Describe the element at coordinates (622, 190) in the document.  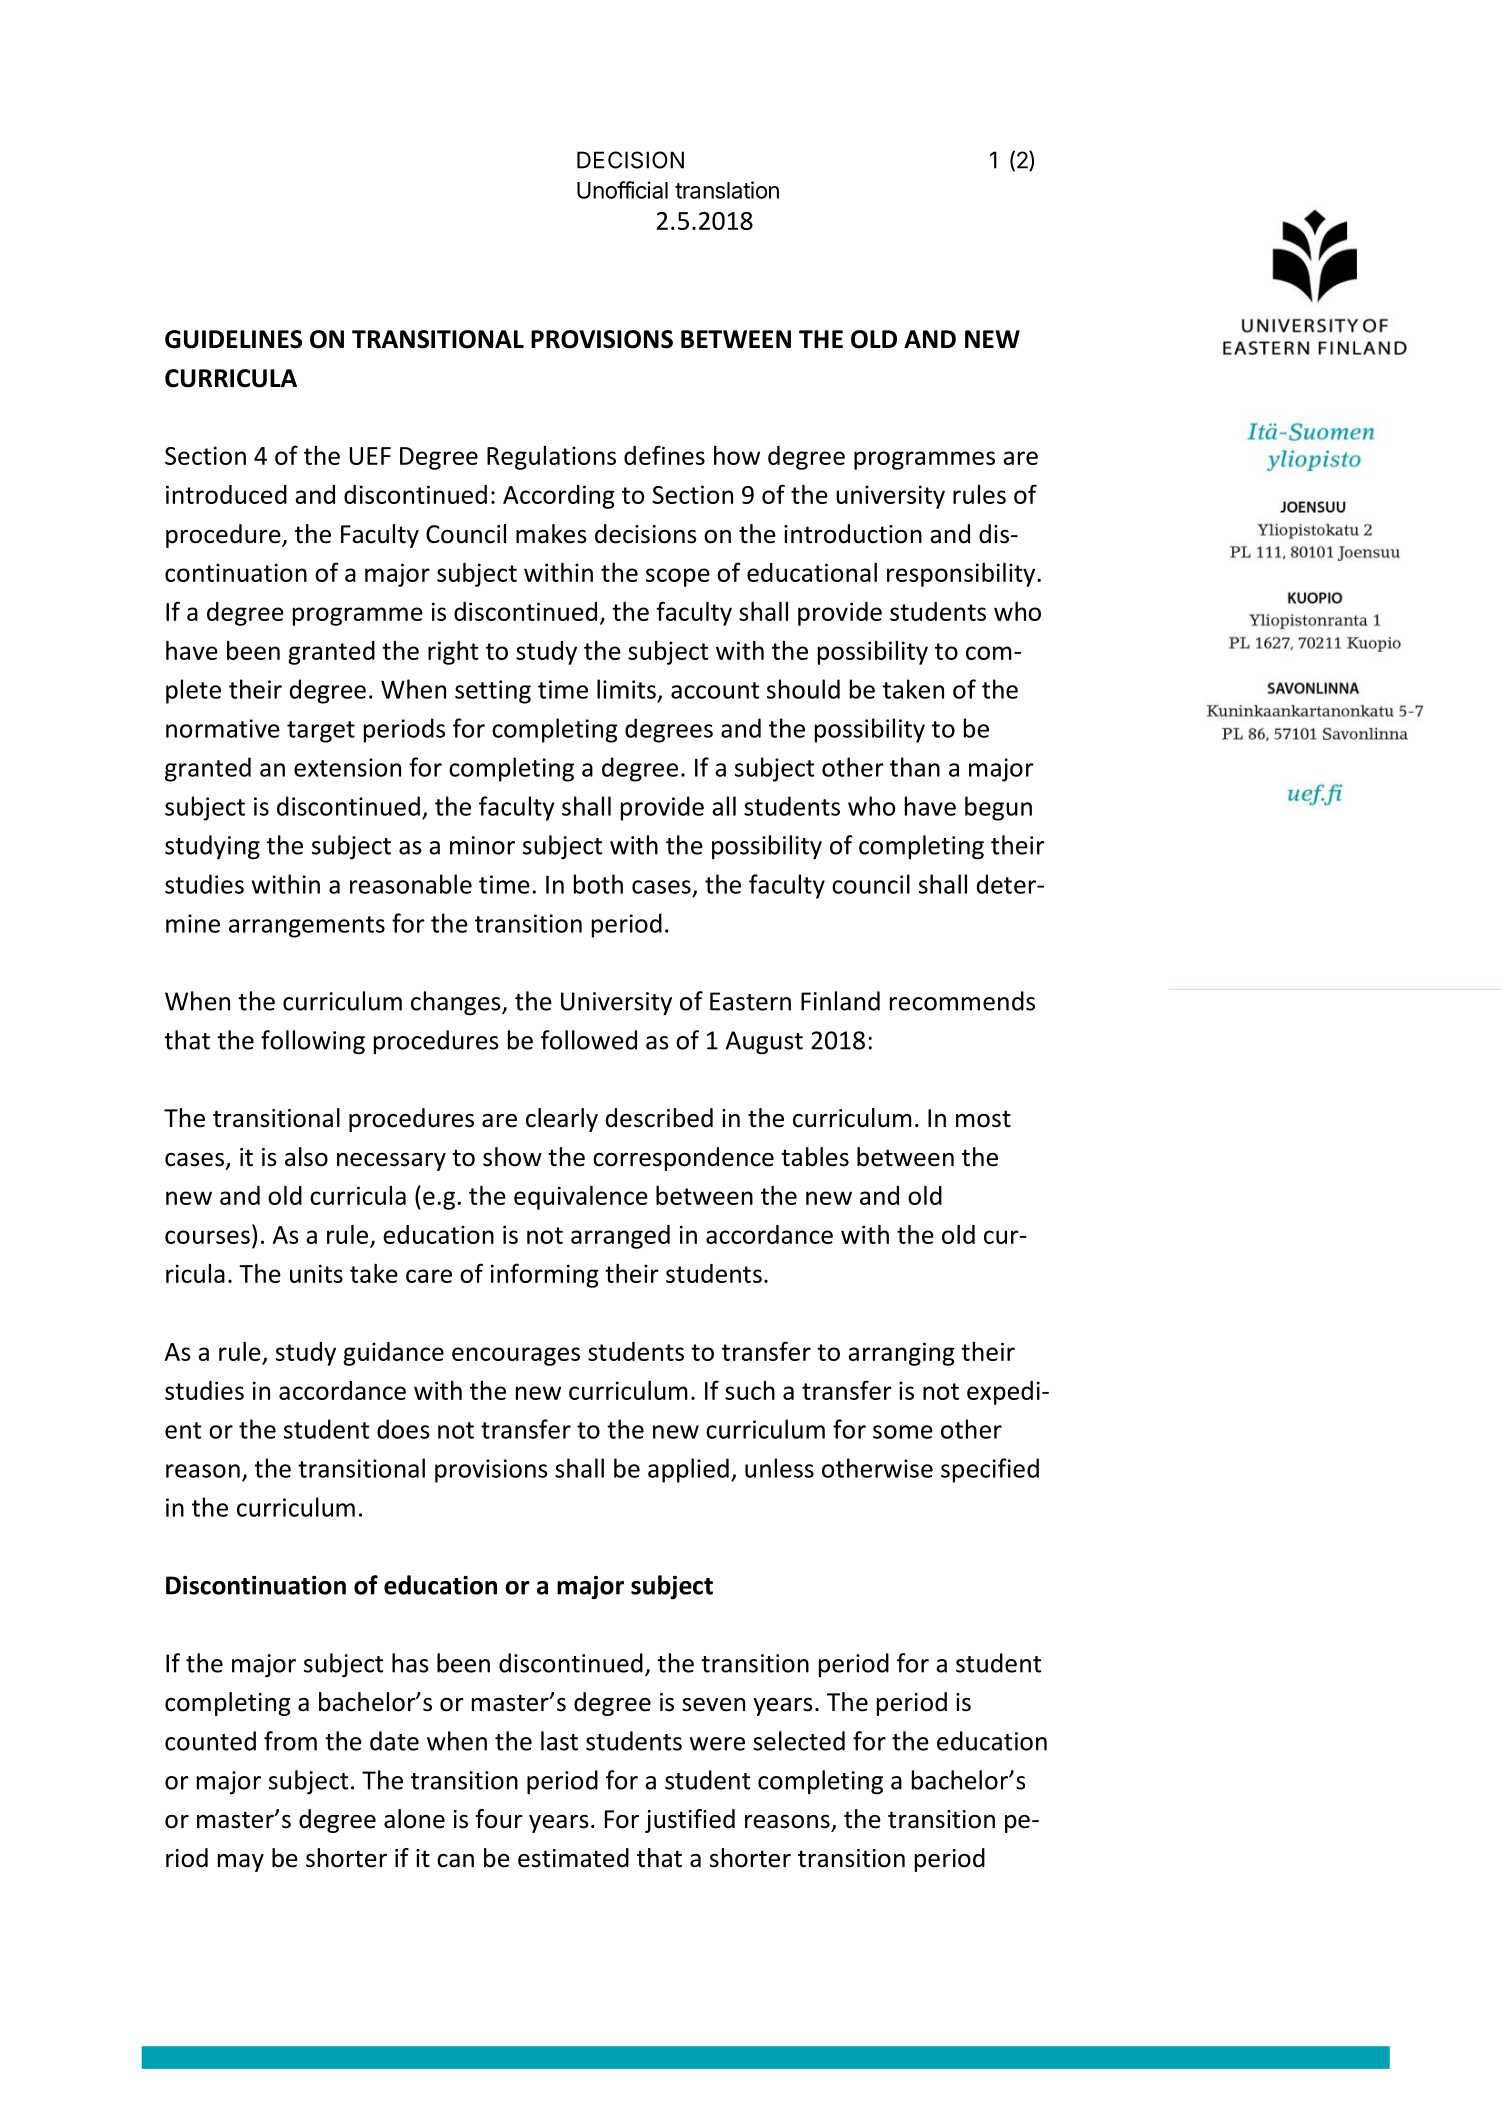
I see `Unofficial` at that location.
